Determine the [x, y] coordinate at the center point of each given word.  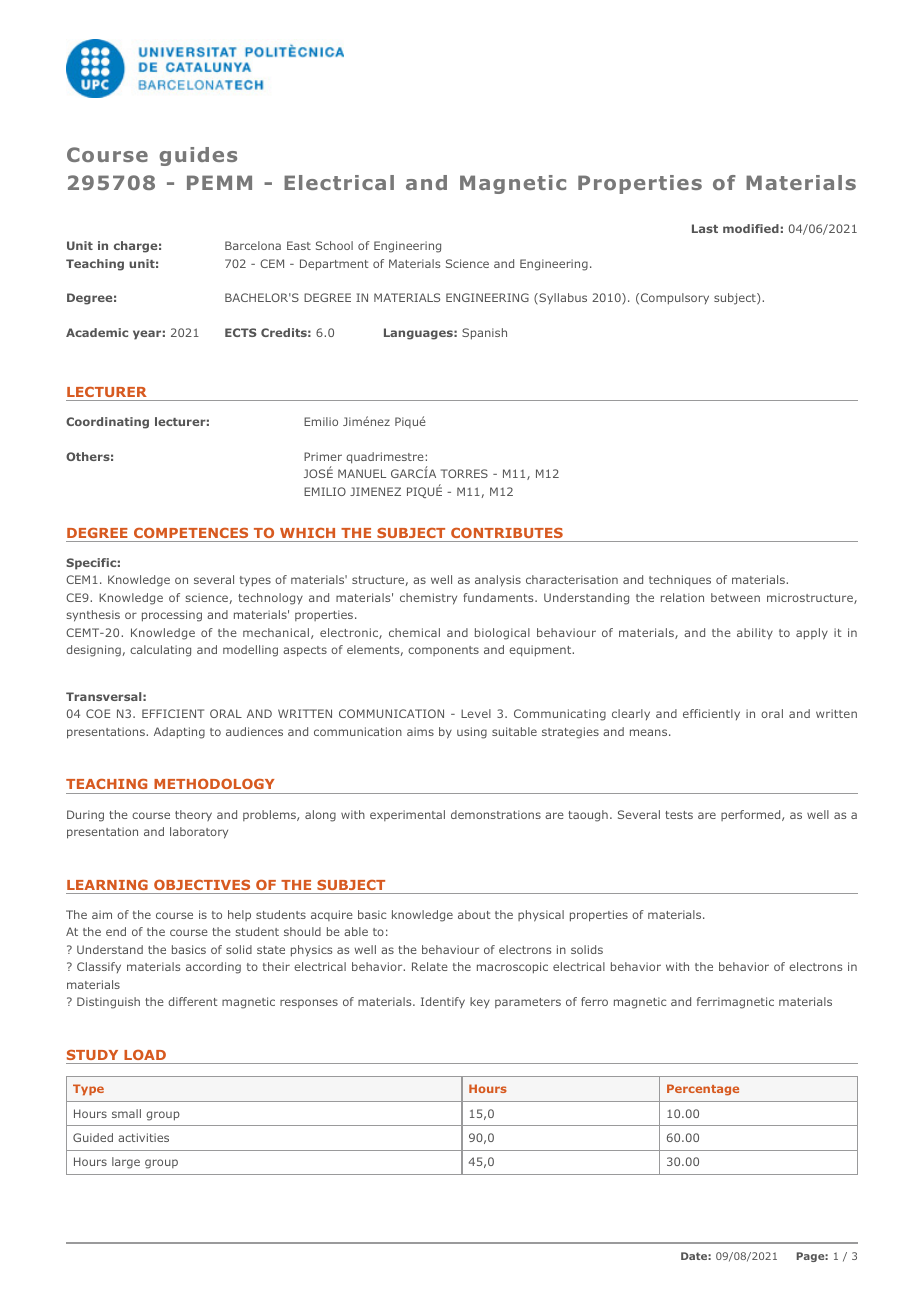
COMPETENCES [191, 532]
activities [143, 1137]
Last [705, 228]
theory [193, 815]
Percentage [703, 1090]
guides [198, 156]
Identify [443, 1002]
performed [752, 815]
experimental [407, 815]
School [334, 245]
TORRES [464, 473]
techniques [680, 581]
